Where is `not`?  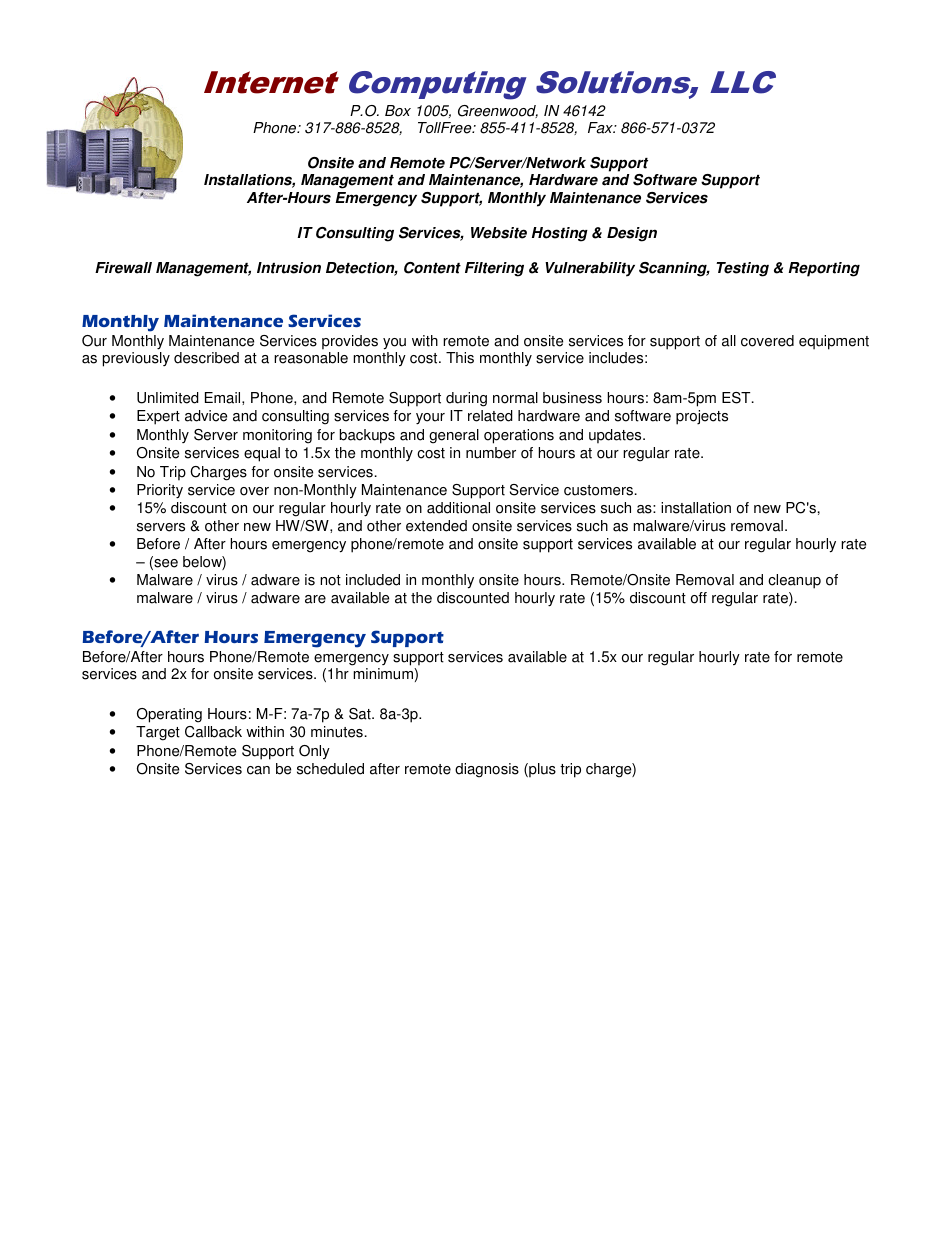
not is located at coordinates (330, 580).
